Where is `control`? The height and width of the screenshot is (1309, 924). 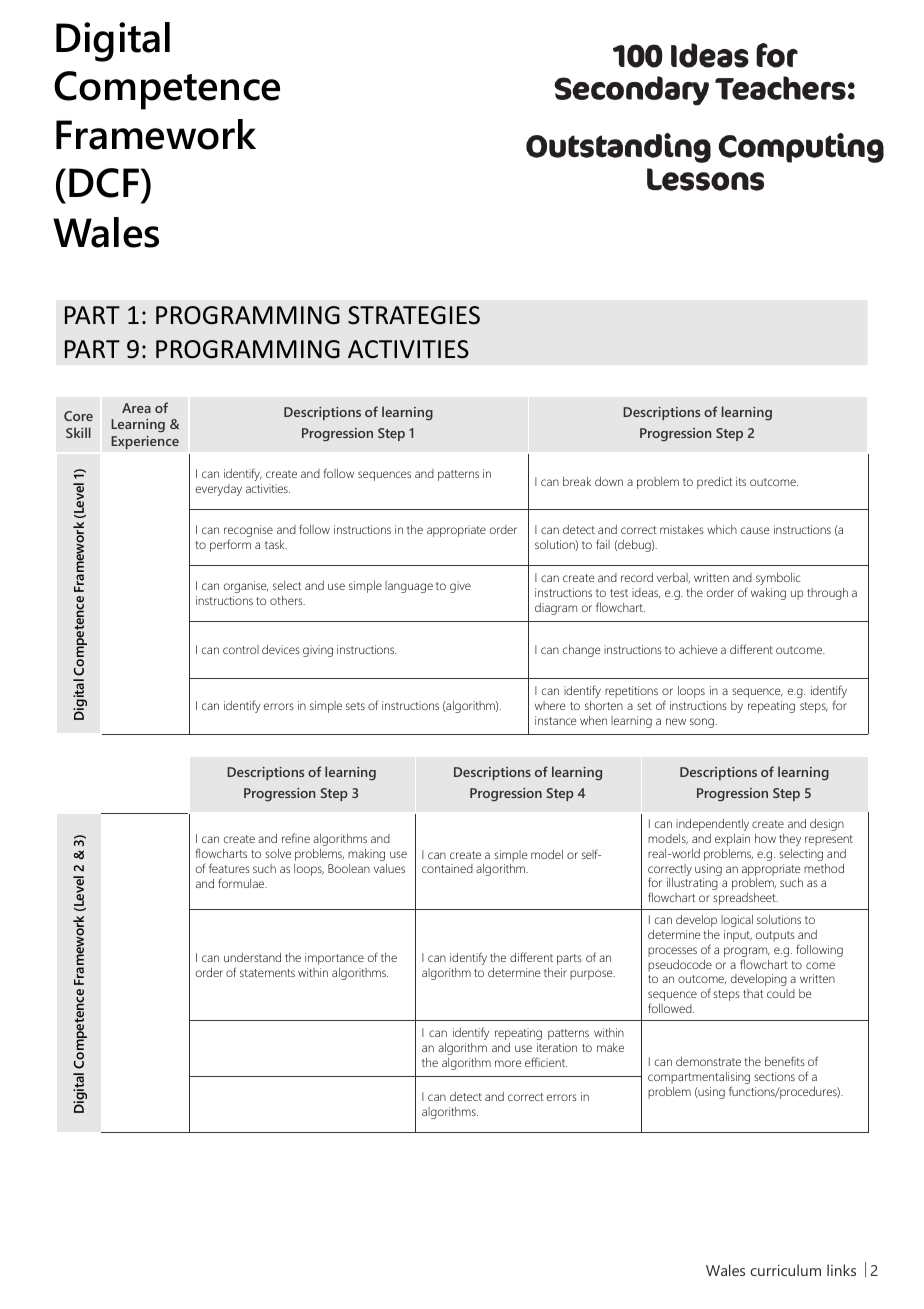
control is located at coordinates (241, 649).
